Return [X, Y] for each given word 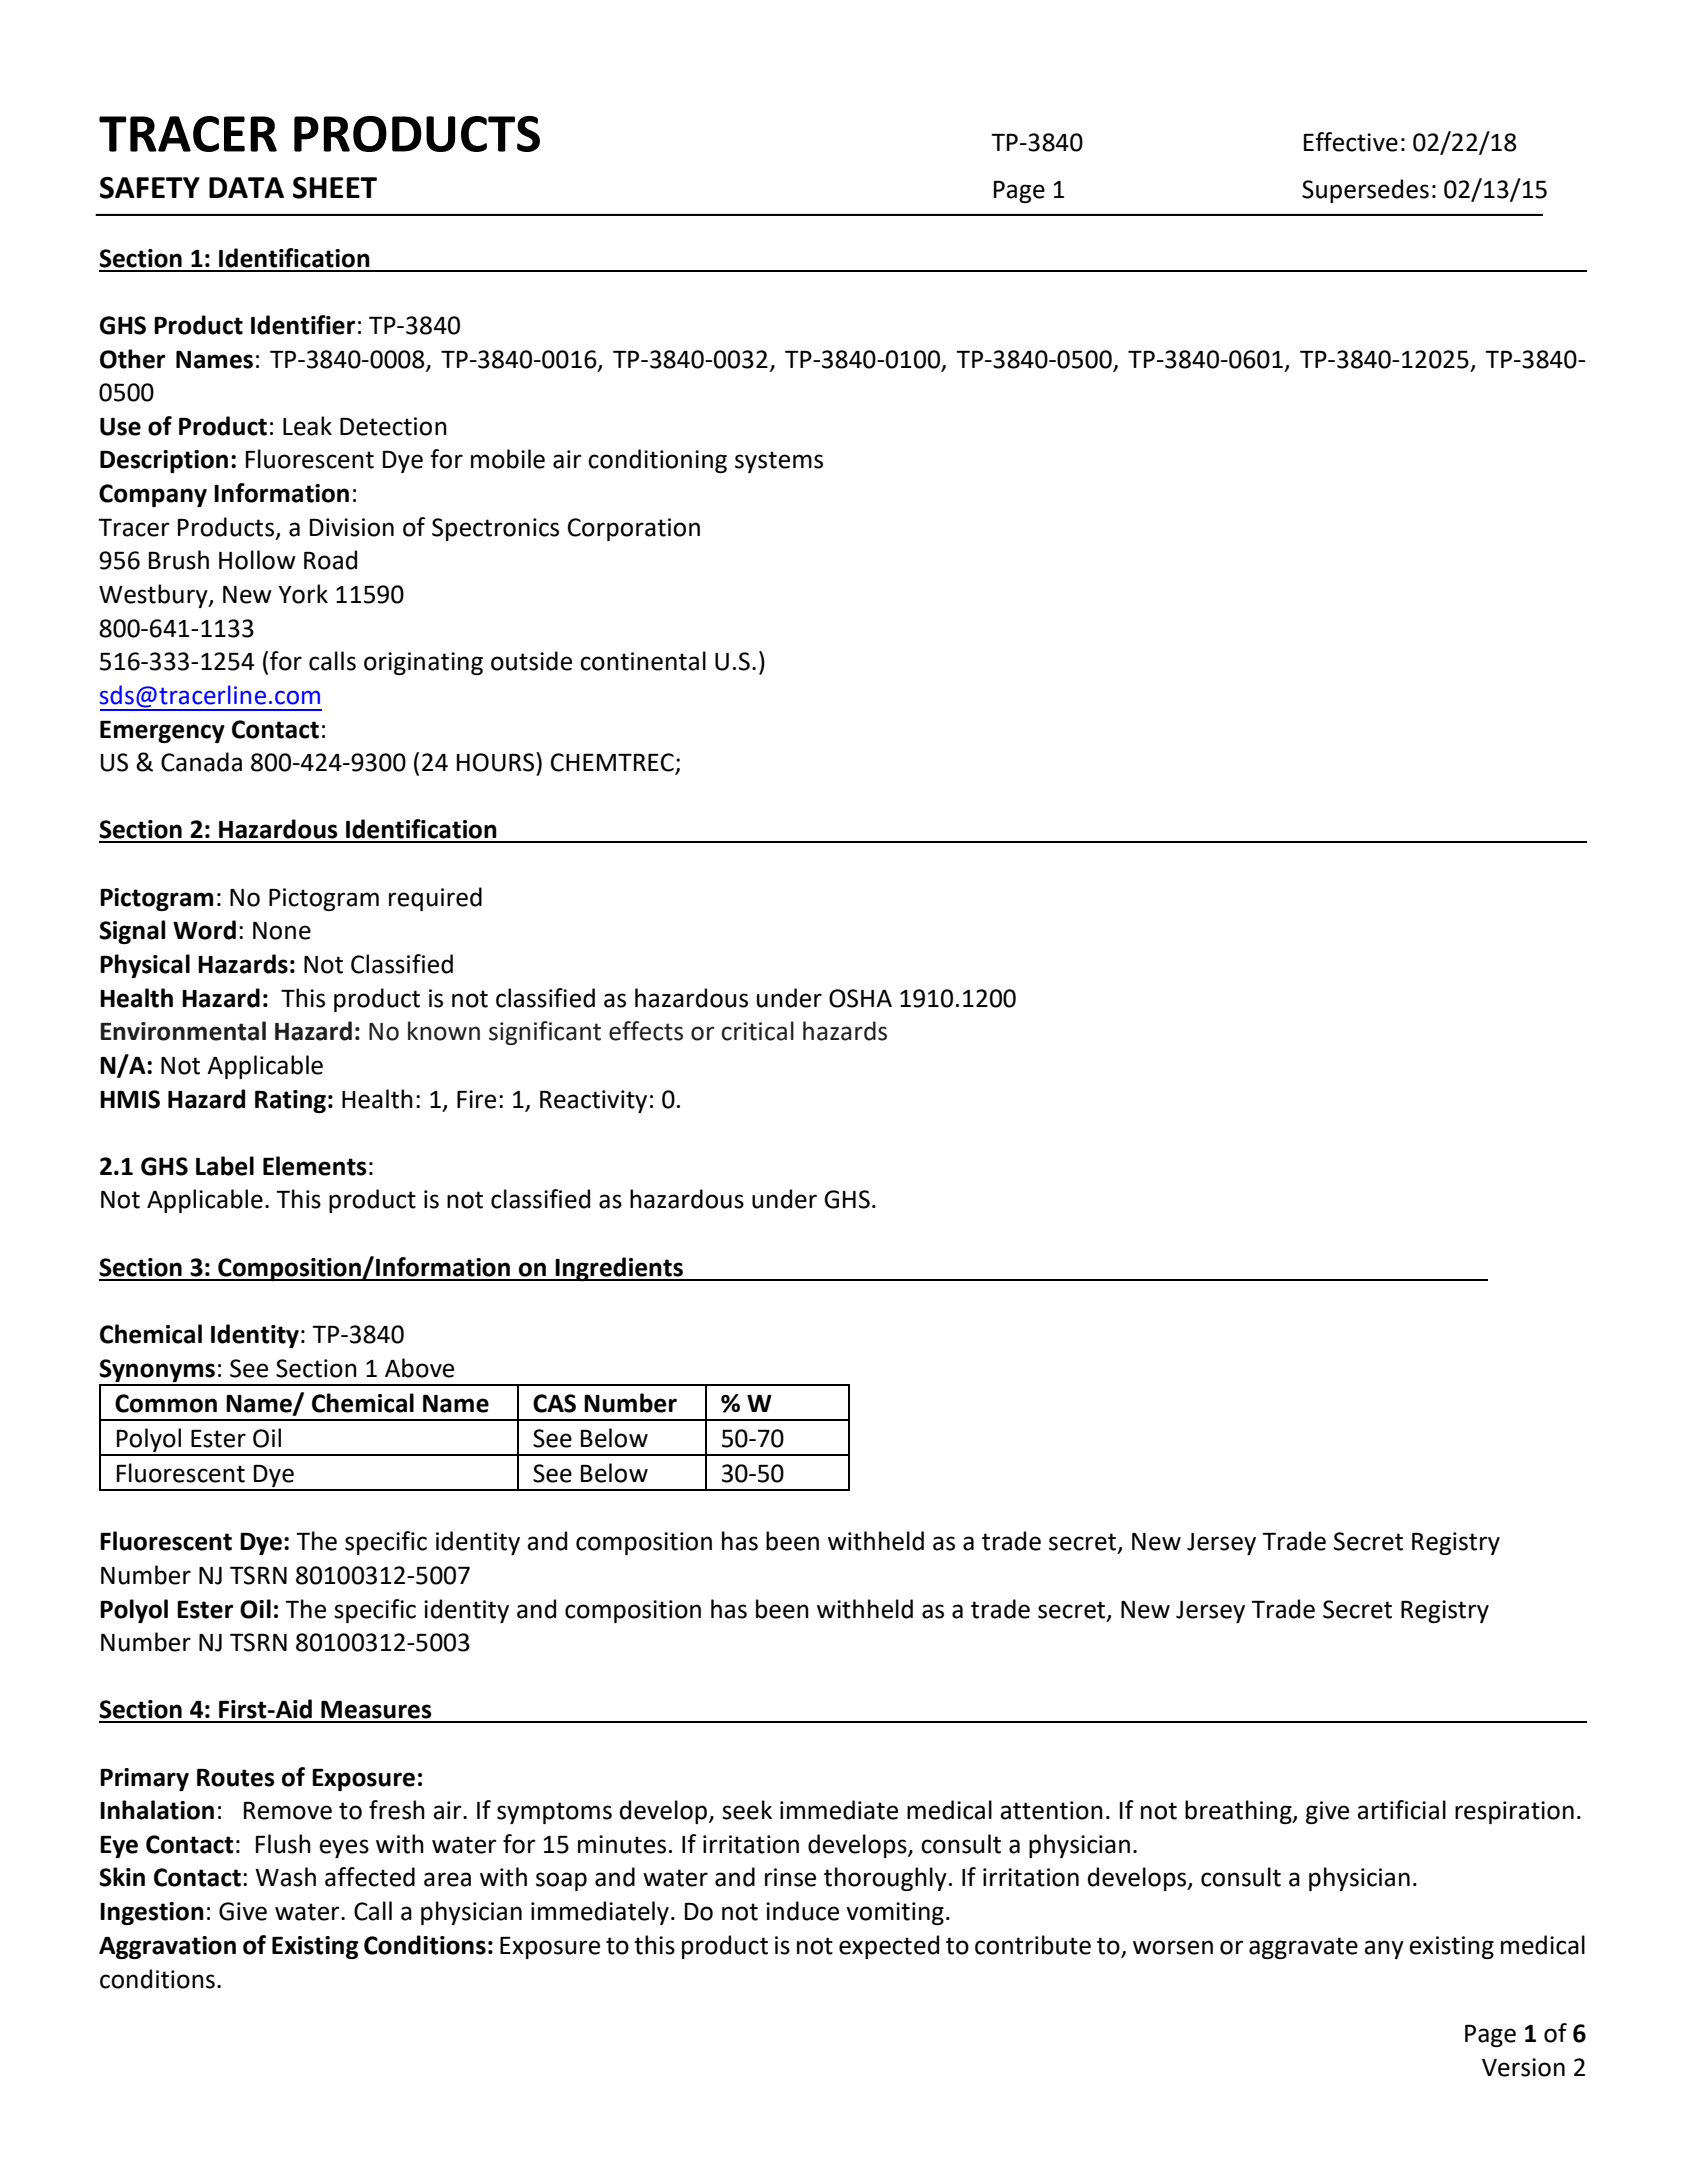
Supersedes [1365, 191]
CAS [554, 1403]
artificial [1401, 1810]
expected [889, 1947]
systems [779, 462]
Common [166, 1403]
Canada [201, 762]
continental [643, 661]
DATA [246, 187]
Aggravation [167, 1947]
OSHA [860, 998]
